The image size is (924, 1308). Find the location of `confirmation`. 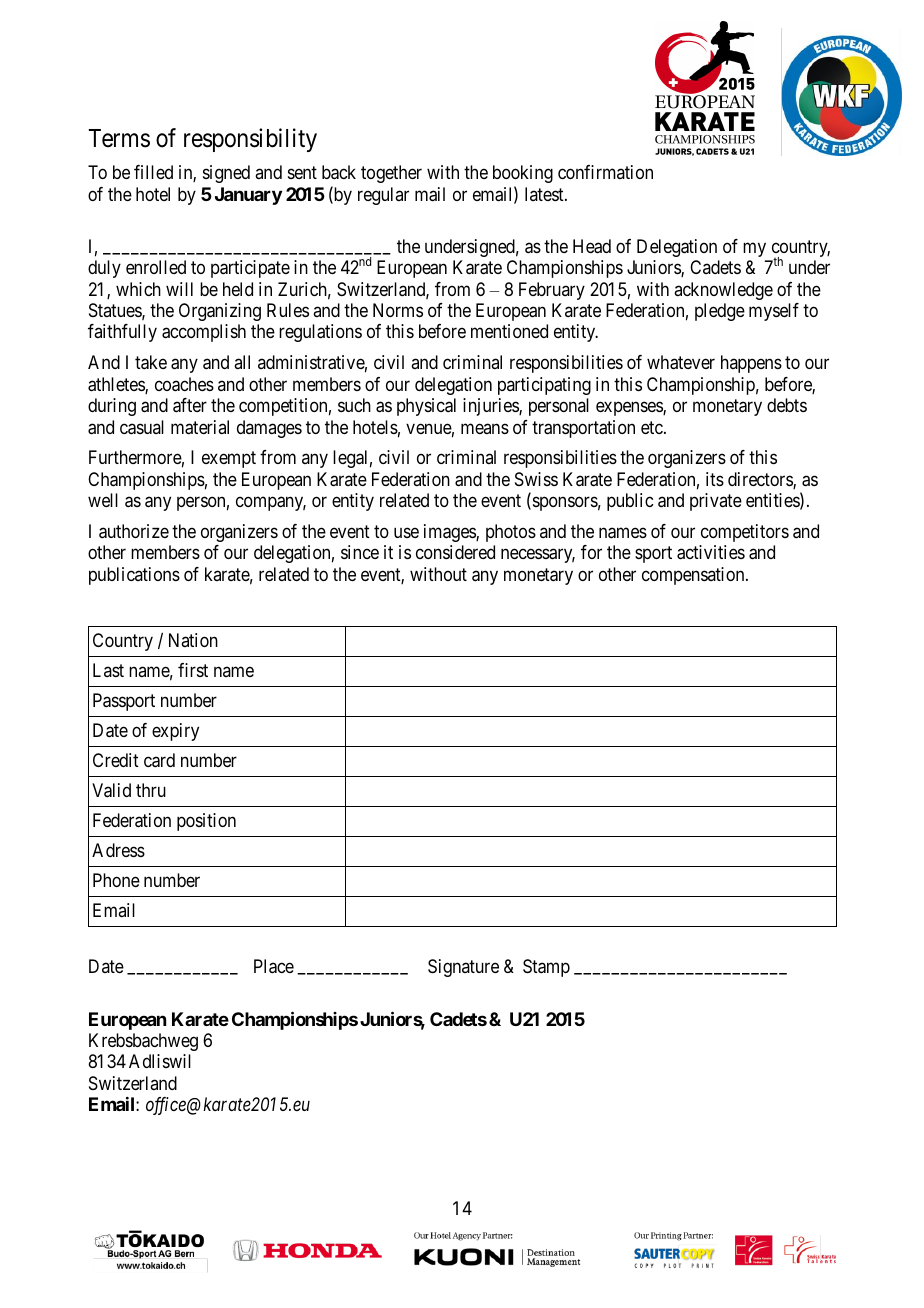

confirmation is located at coordinates (605, 172).
